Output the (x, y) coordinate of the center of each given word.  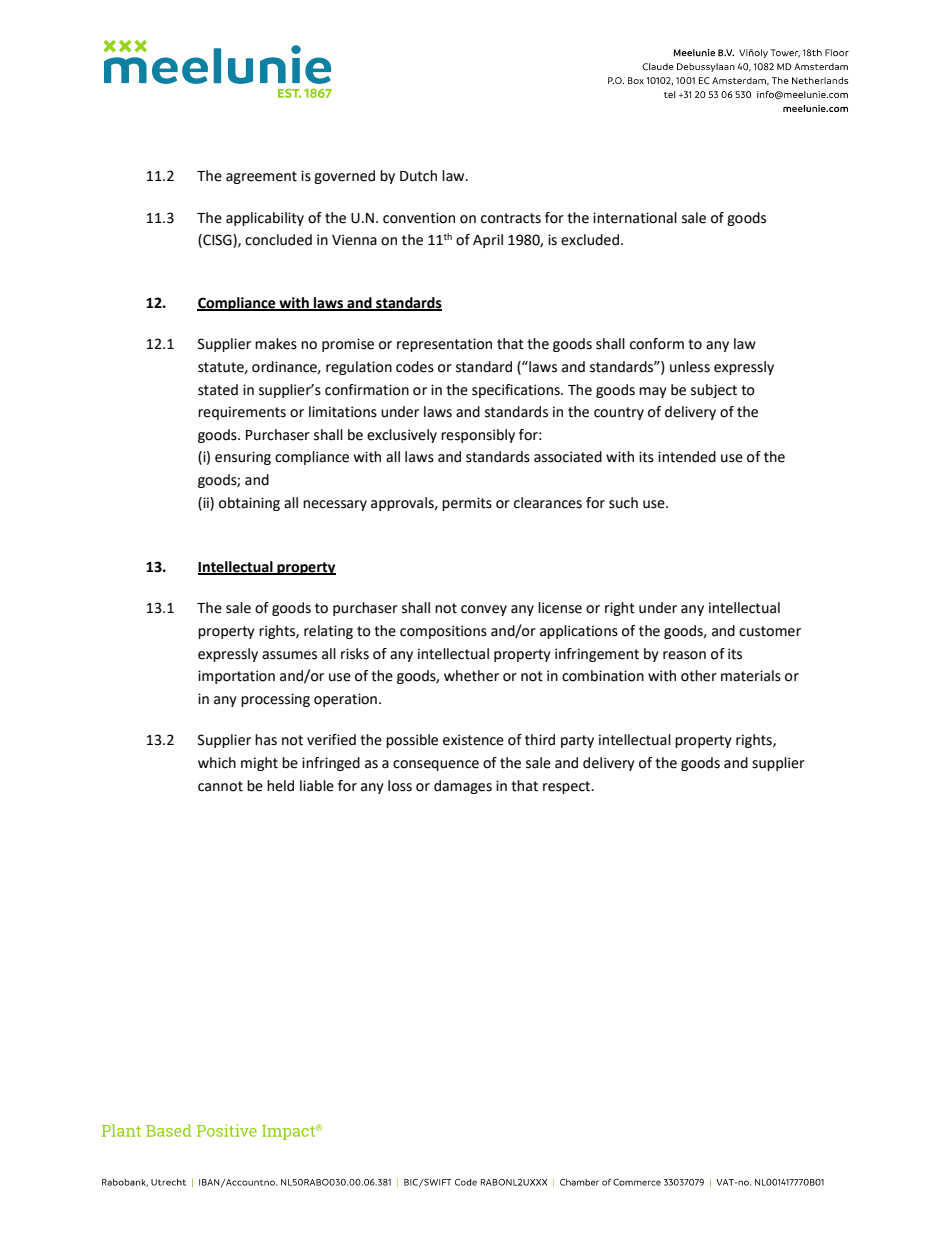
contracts (511, 218)
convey (484, 610)
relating (328, 632)
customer (770, 631)
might (259, 764)
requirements (242, 413)
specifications (517, 391)
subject (714, 391)
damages (463, 787)
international (635, 218)
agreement (261, 177)
